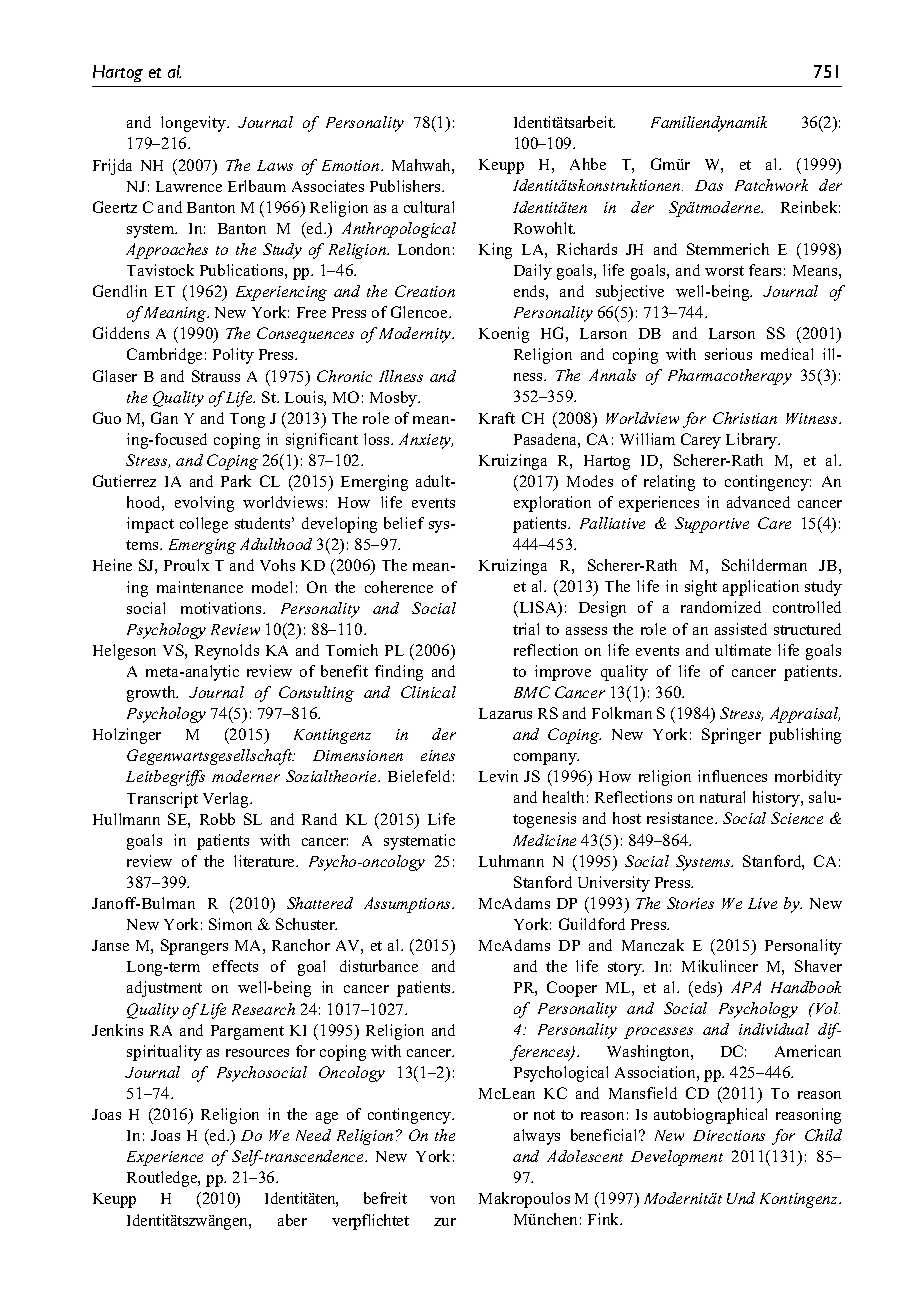 The width and height of the page is (924, 1316). What do you see at coordinates (429, 207) in the page?
I see `cultural` at bounding box center [429, 207].
